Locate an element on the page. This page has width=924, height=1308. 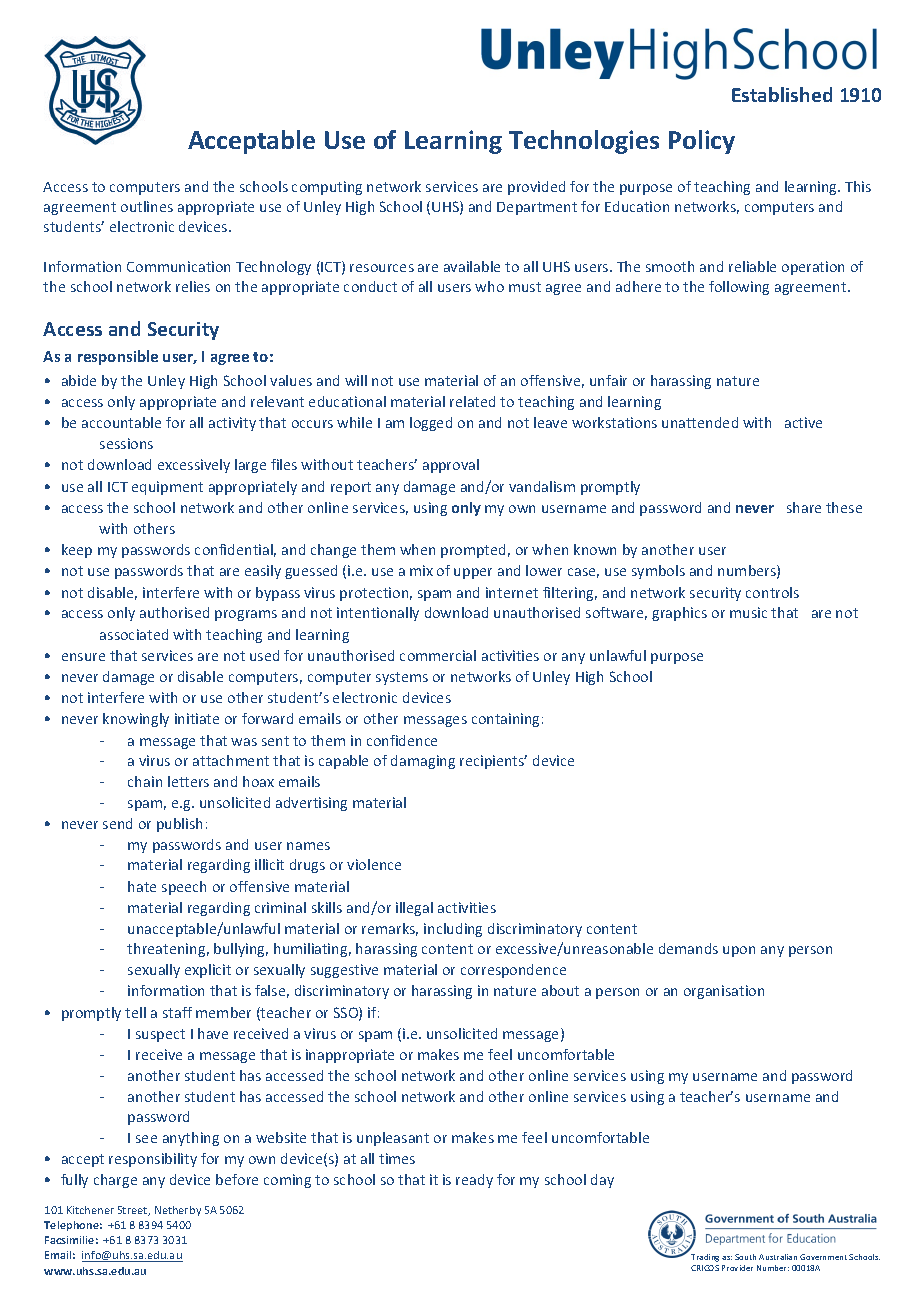
ready is located at coordinates (474, 1181).
